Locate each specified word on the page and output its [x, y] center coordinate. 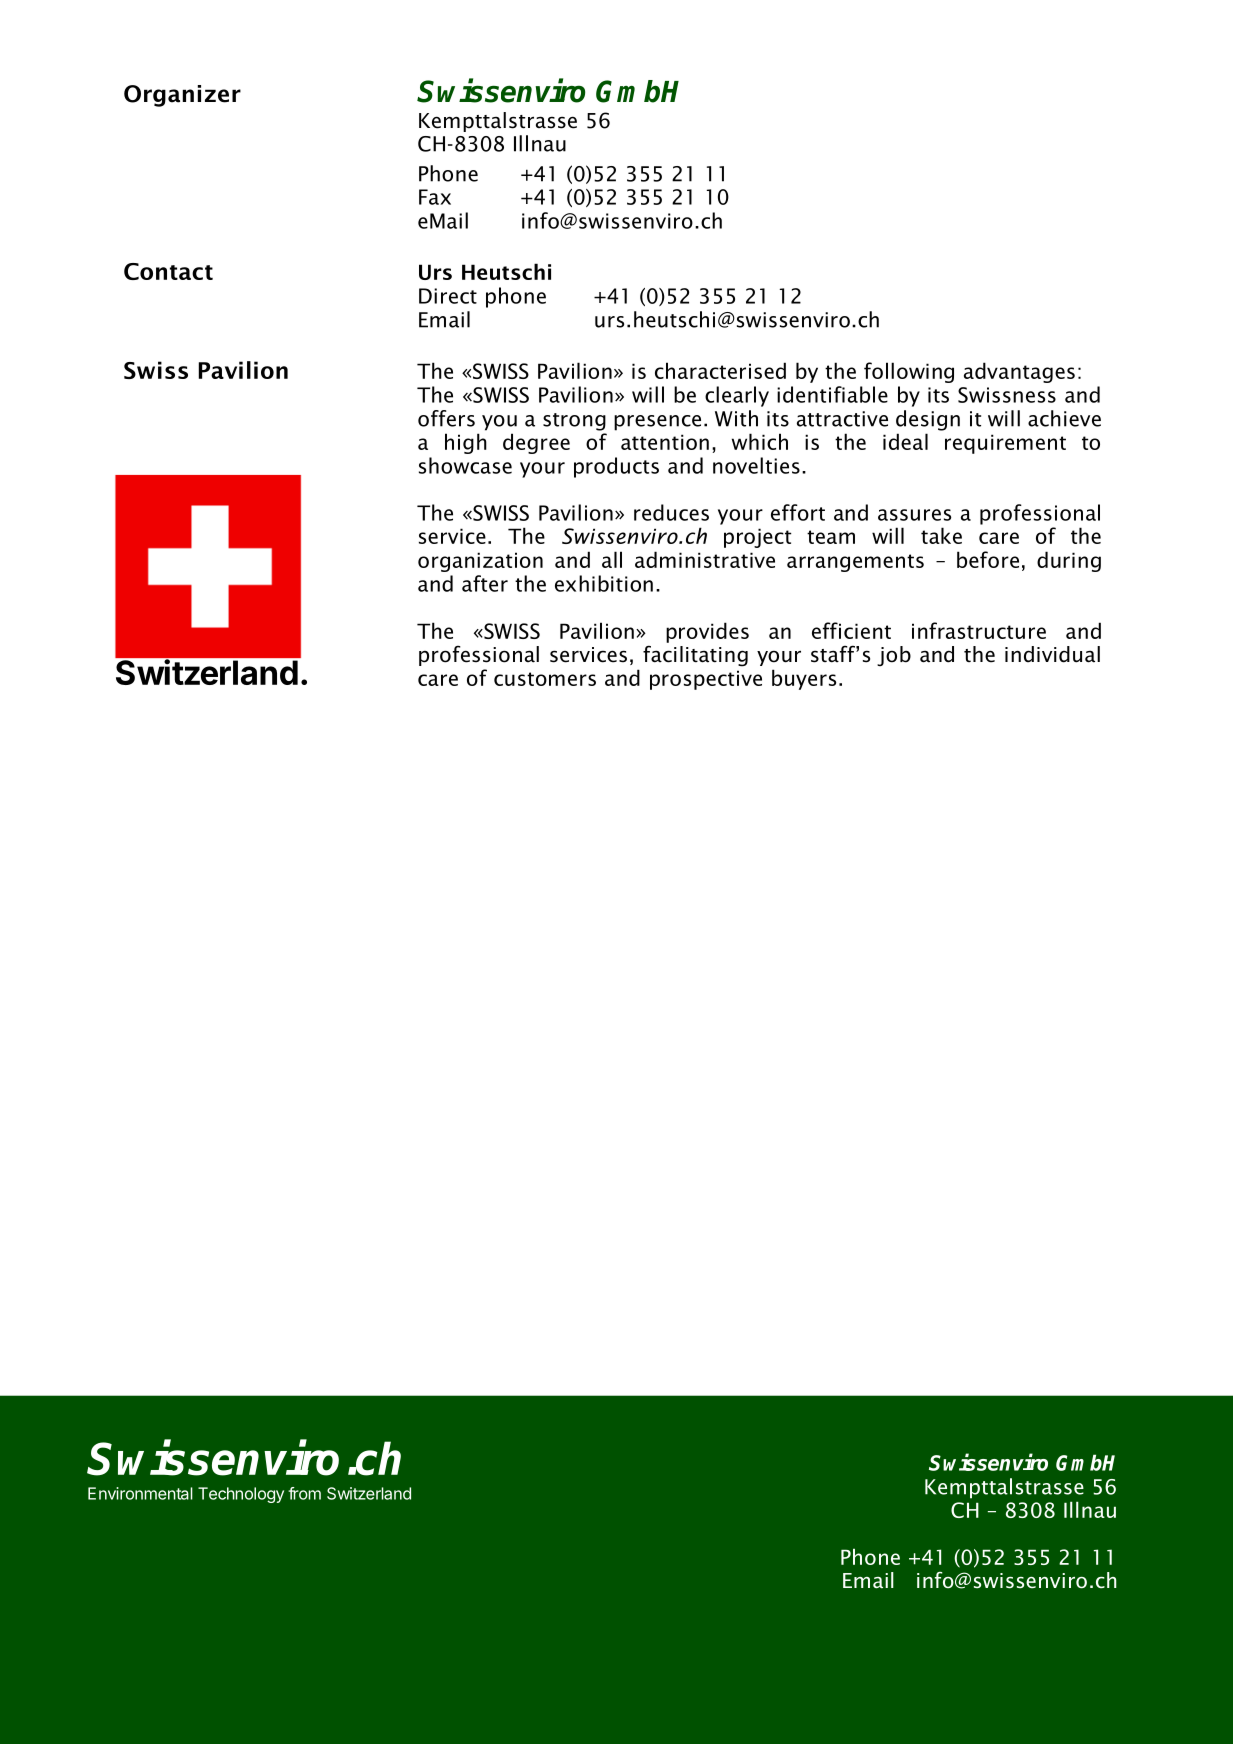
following [909, 372]
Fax [435, 197]
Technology [241, 1495]
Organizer [182, 96]
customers [545, 679]
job [894, 656]
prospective [706, 680]
